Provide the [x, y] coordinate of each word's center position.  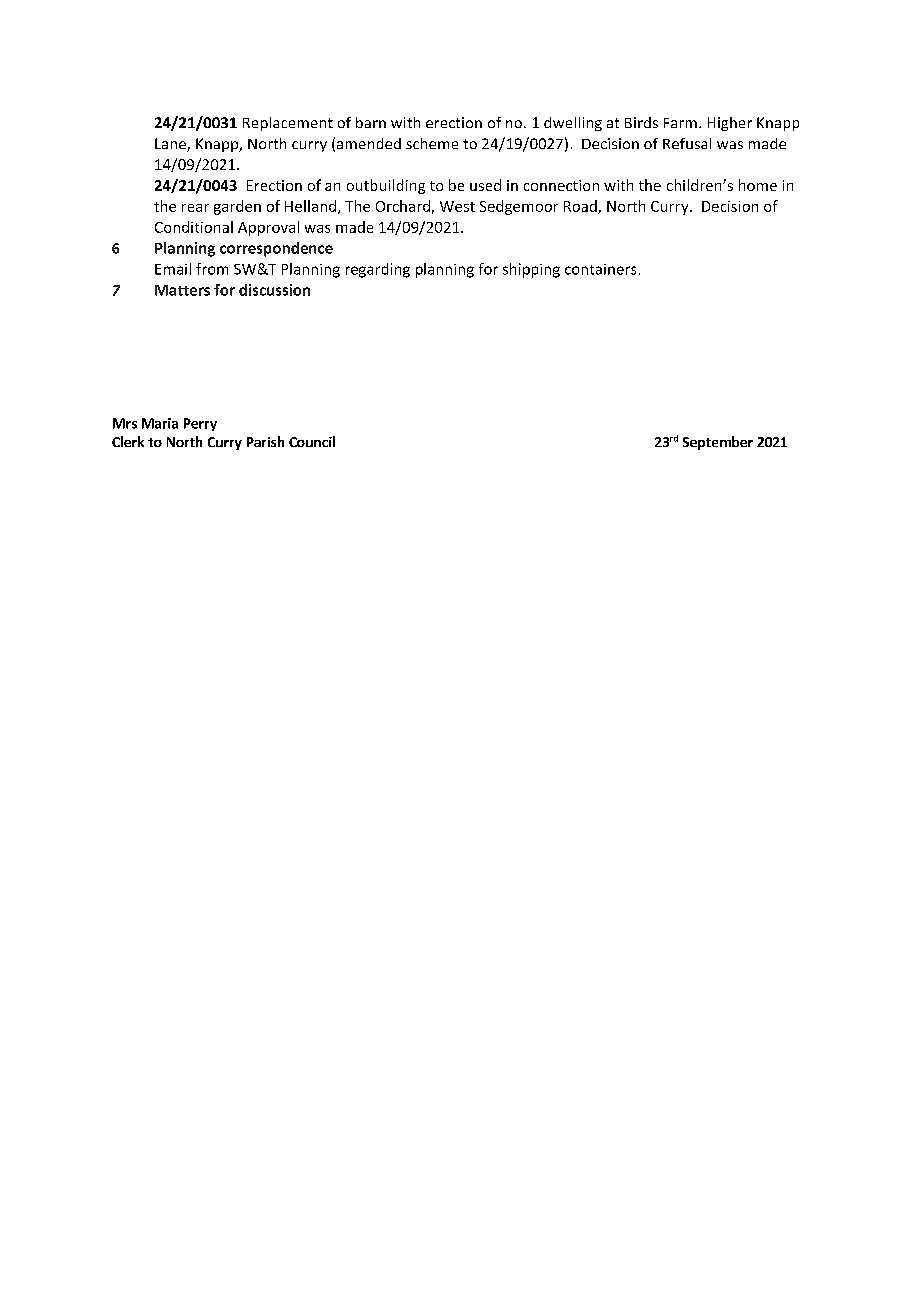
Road [581, 207]
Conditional [194, 227]
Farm [680, 123]
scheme [432, 143]
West [457, 206]
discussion [274, 290]
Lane [171, 145]
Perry [200, 424]
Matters [182, 290]
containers [600, 269]
